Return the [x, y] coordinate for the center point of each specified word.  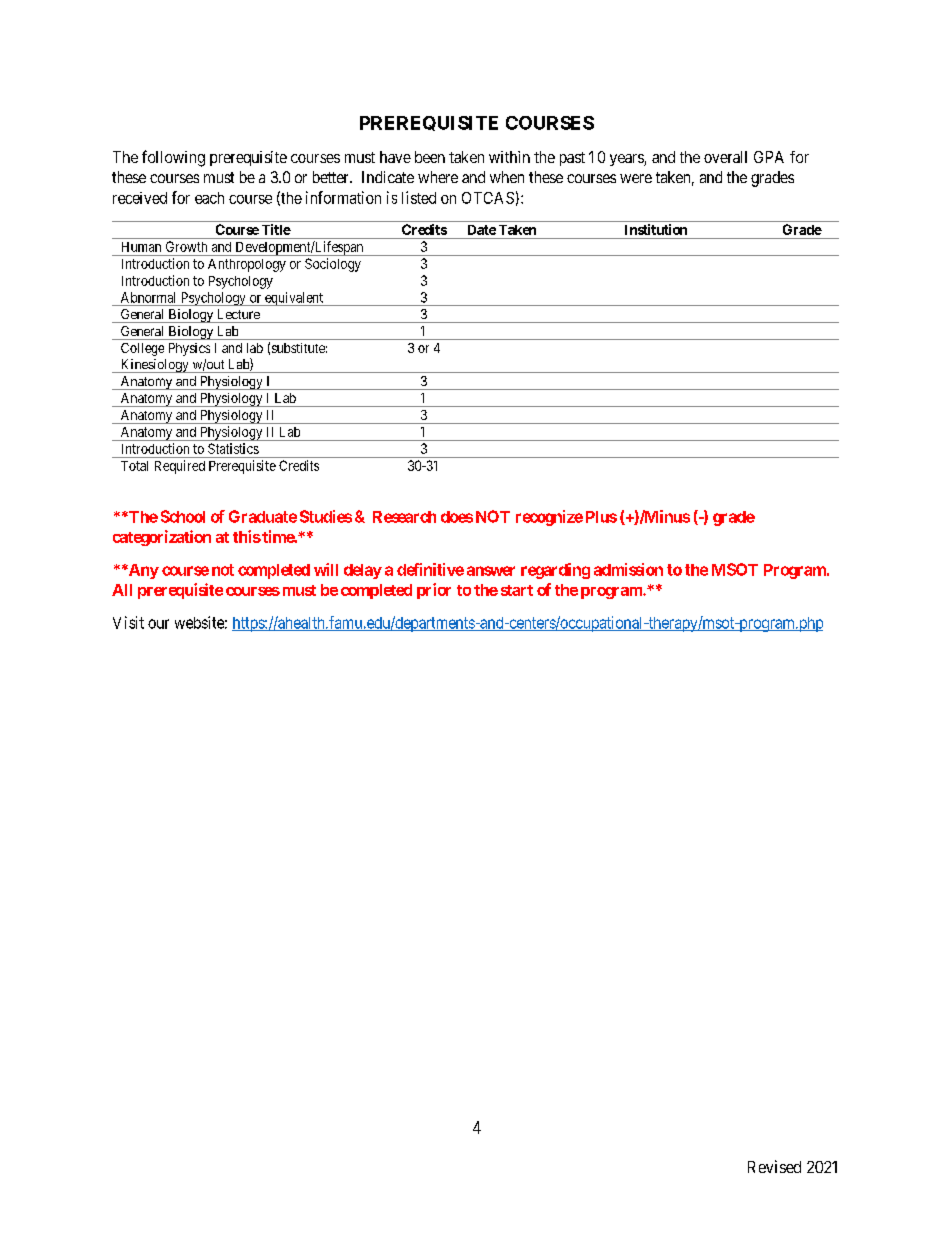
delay [363, 571]
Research [404, 517]
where [438, 177]
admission [628, 569]
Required [180, 467]
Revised [774, 1166]
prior [434, 591]
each [209, 198]
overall [725, 157]
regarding [555, 571]
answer [491, 571]
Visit [128, 622]
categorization [162, 538]
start [517, 590]
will [326, 569]
